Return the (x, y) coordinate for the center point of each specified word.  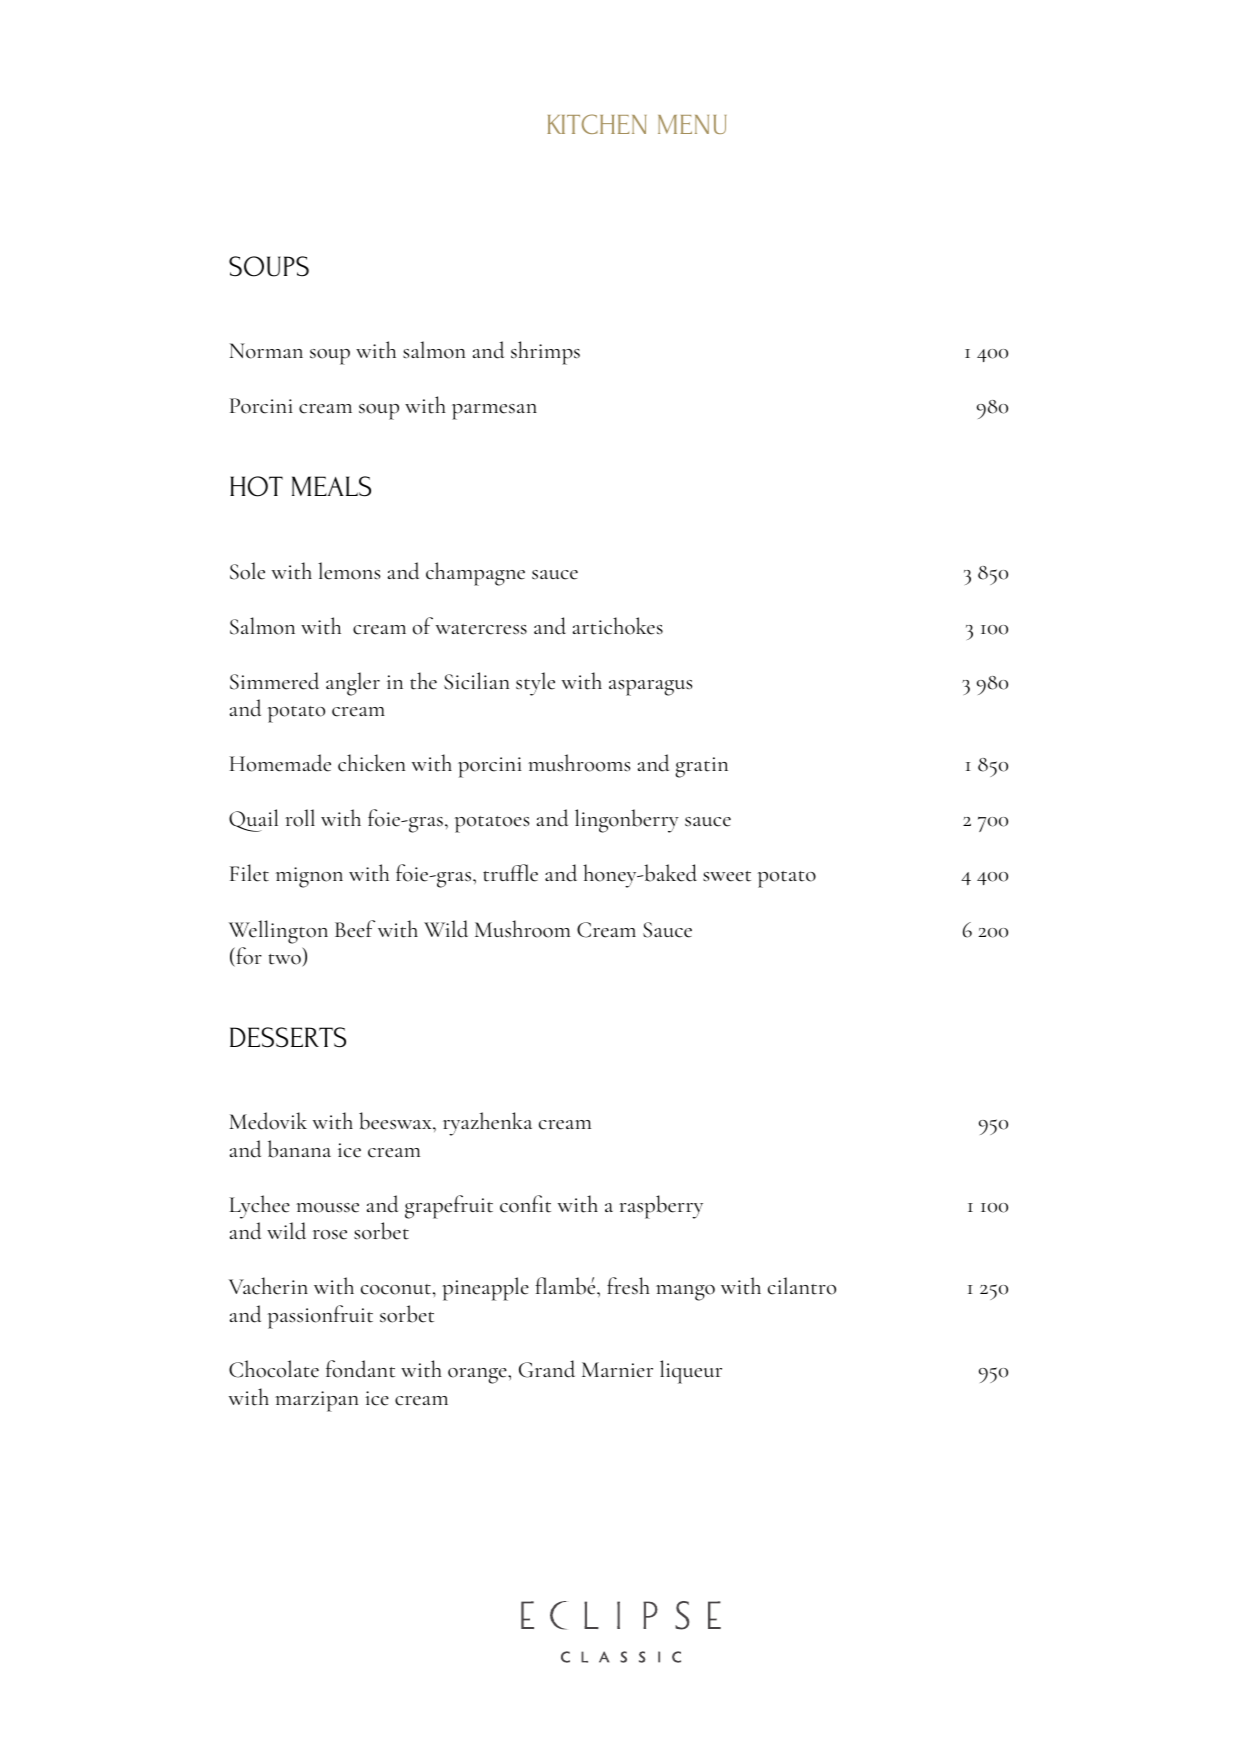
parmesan (494, 412)
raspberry (661, 1207)
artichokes (618, 626)
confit (525, 1204)
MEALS (331, 486)
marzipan (316, 1401)
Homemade (280, 763)
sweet (727, 876)
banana (299, 1149)
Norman (266, 351)
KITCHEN (597, 124)
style (535, 684)
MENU (692, 124)
